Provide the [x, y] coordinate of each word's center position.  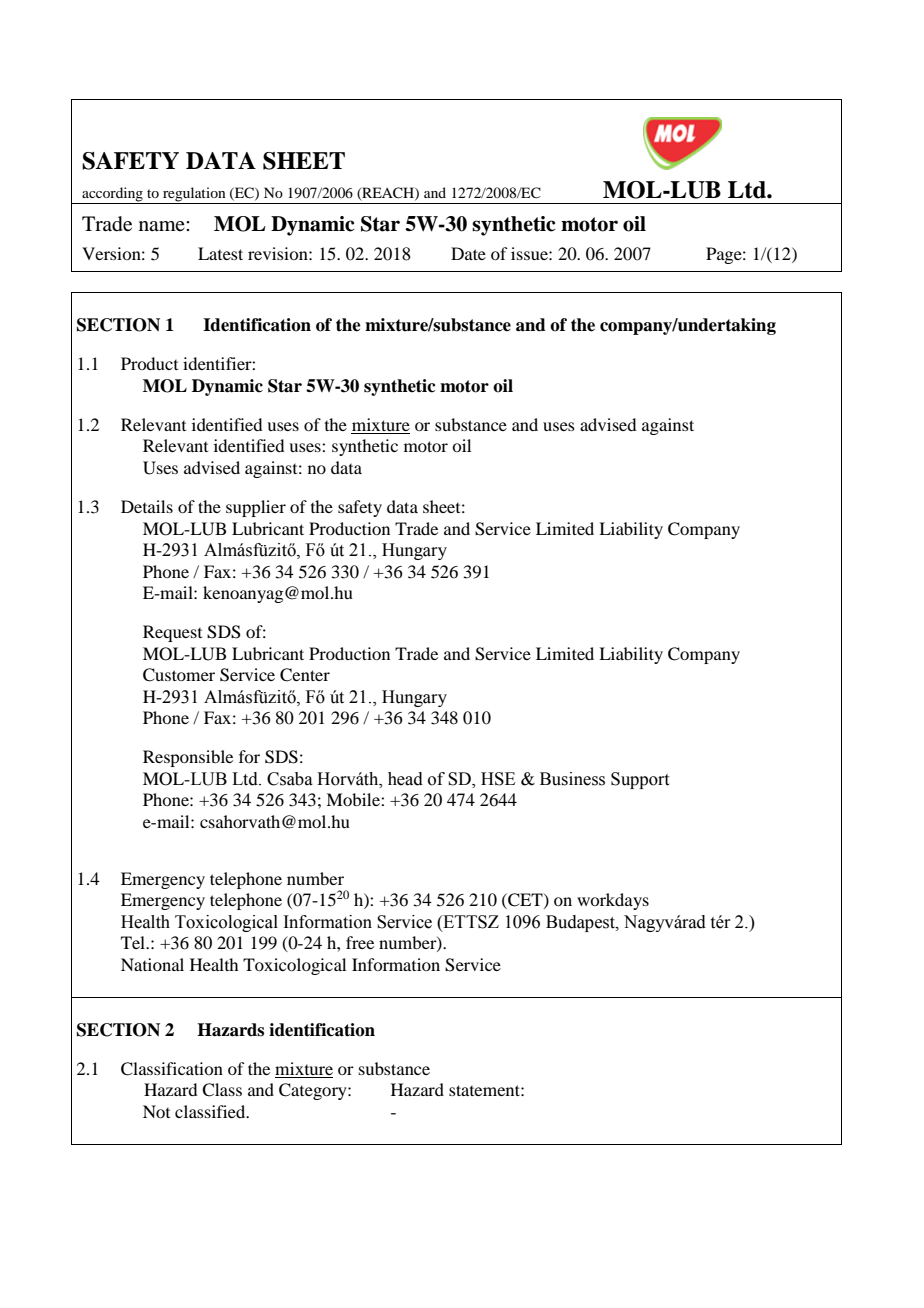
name [163, 226]
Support [640, 780]
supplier [256, 508]
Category [314, 1091]
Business [572, 779]
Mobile [354, 799]
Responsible [188, 758]
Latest [220, 253]
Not [156, 1111]
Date [468, 253]
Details [147, 506]
